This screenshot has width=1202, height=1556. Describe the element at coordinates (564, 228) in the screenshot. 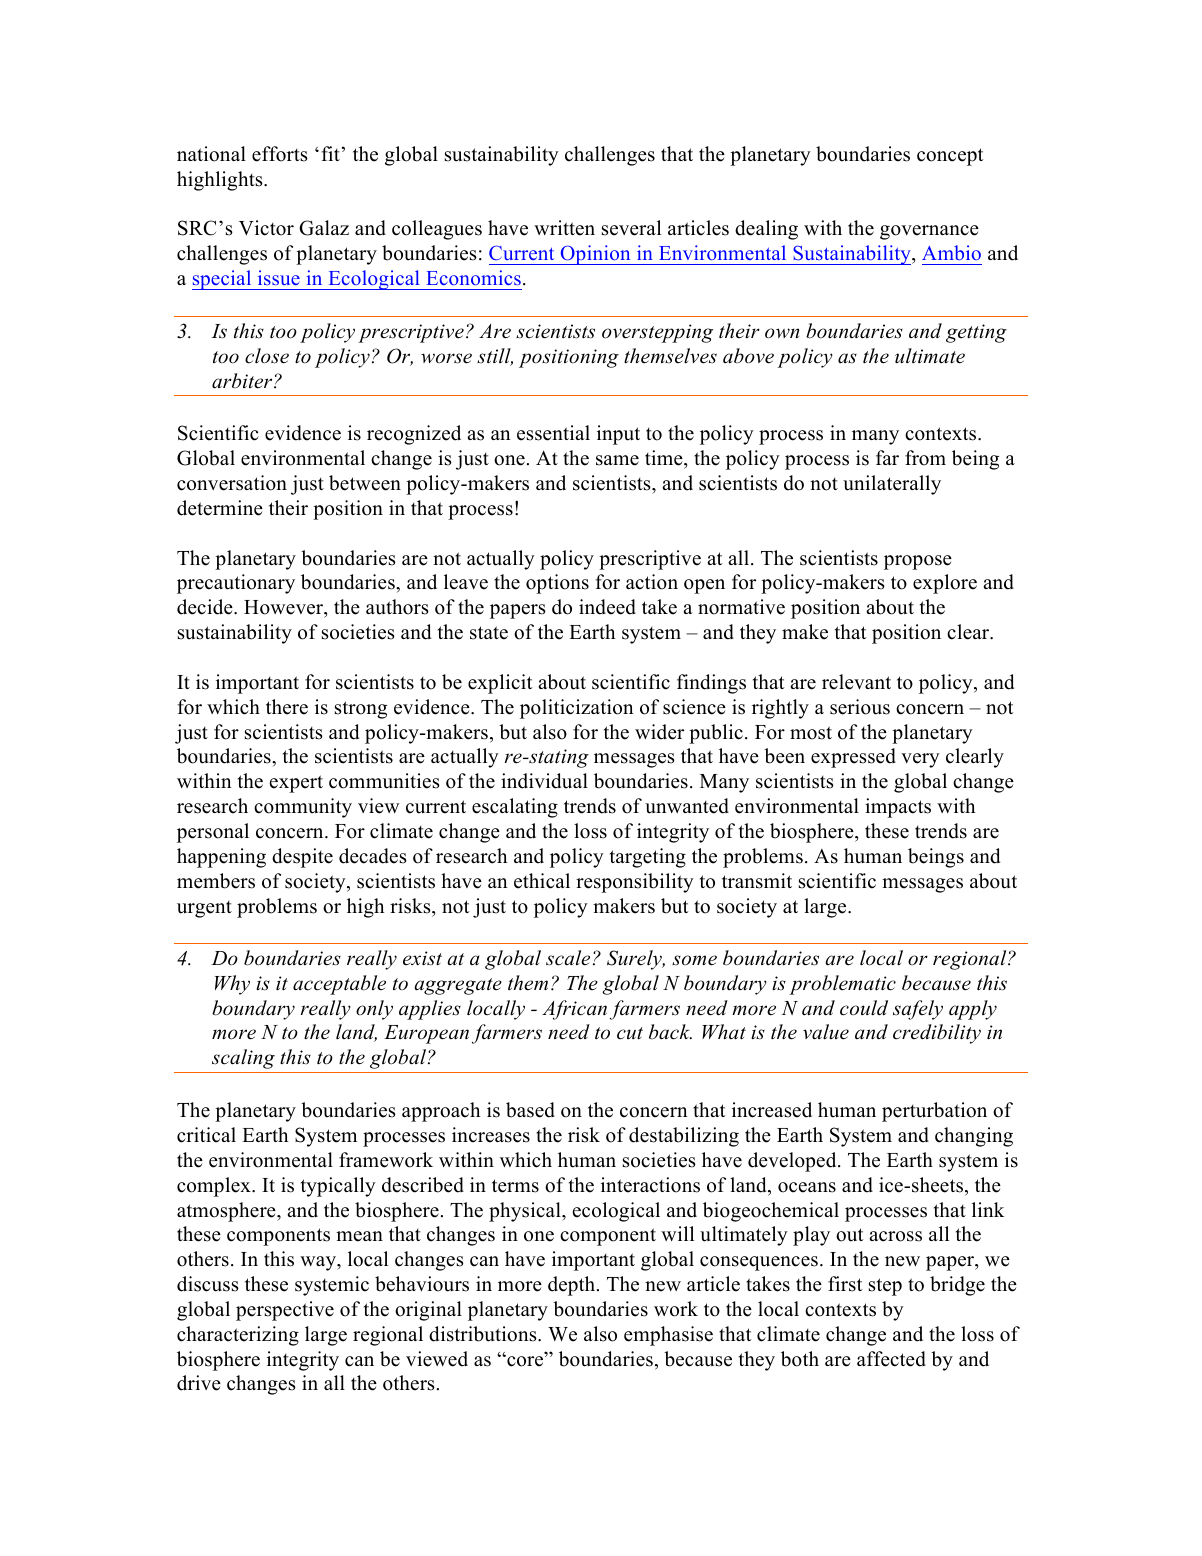

I see `written` at that location.
